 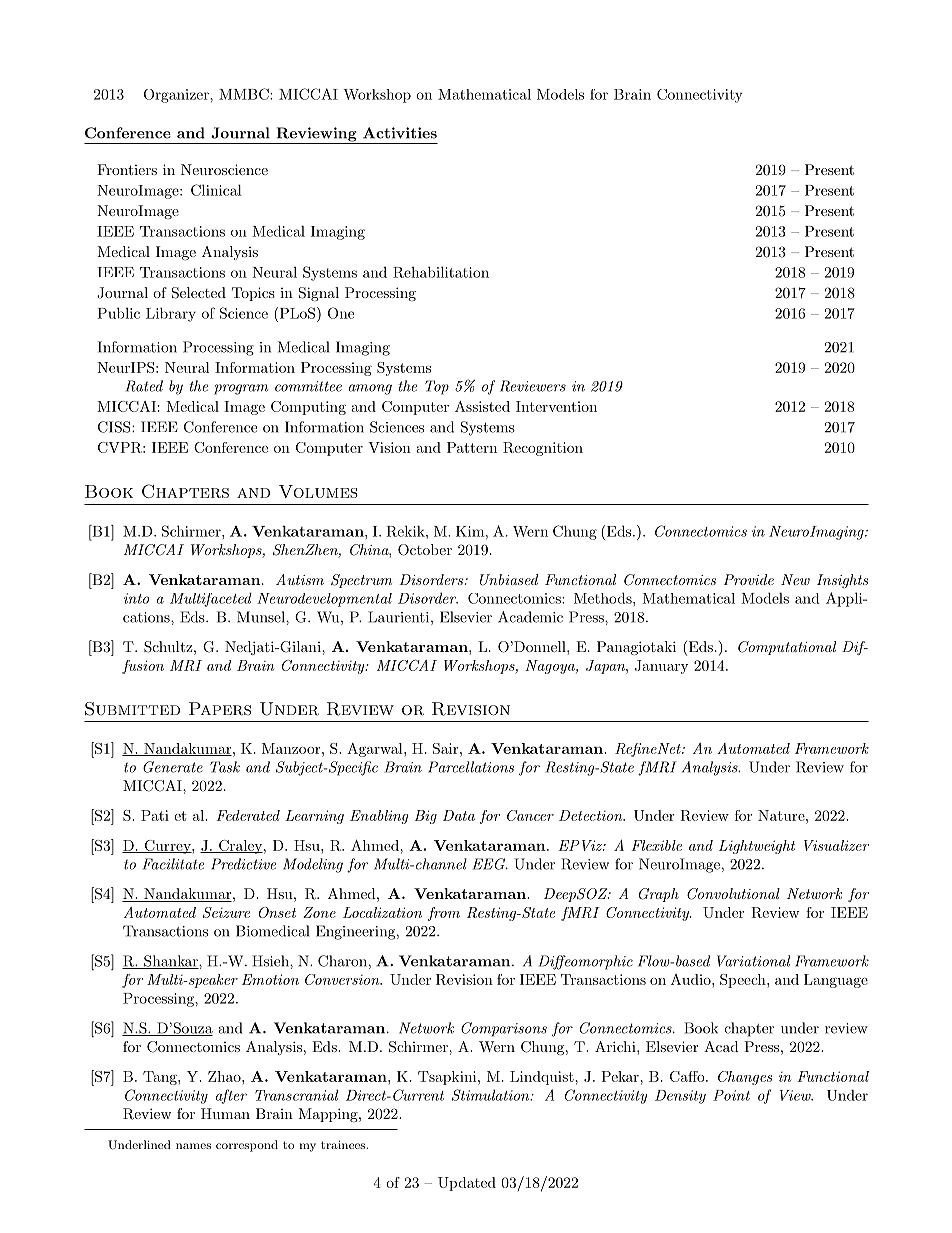 I want to click on Point, so click(x=731, y=1095).
